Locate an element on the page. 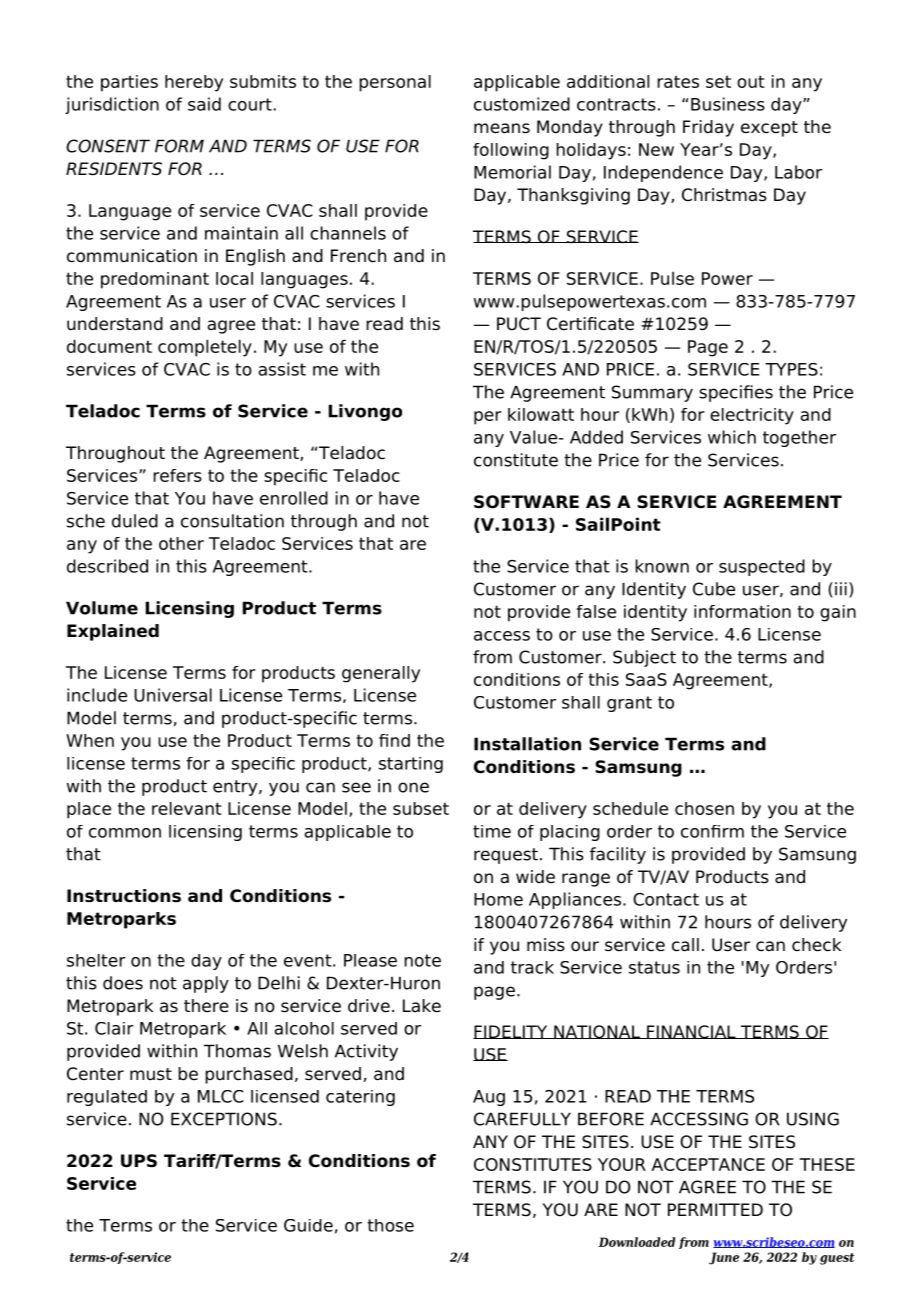 The width and height of the document is (924, 1308). said is located at coordinates (204, 104).
